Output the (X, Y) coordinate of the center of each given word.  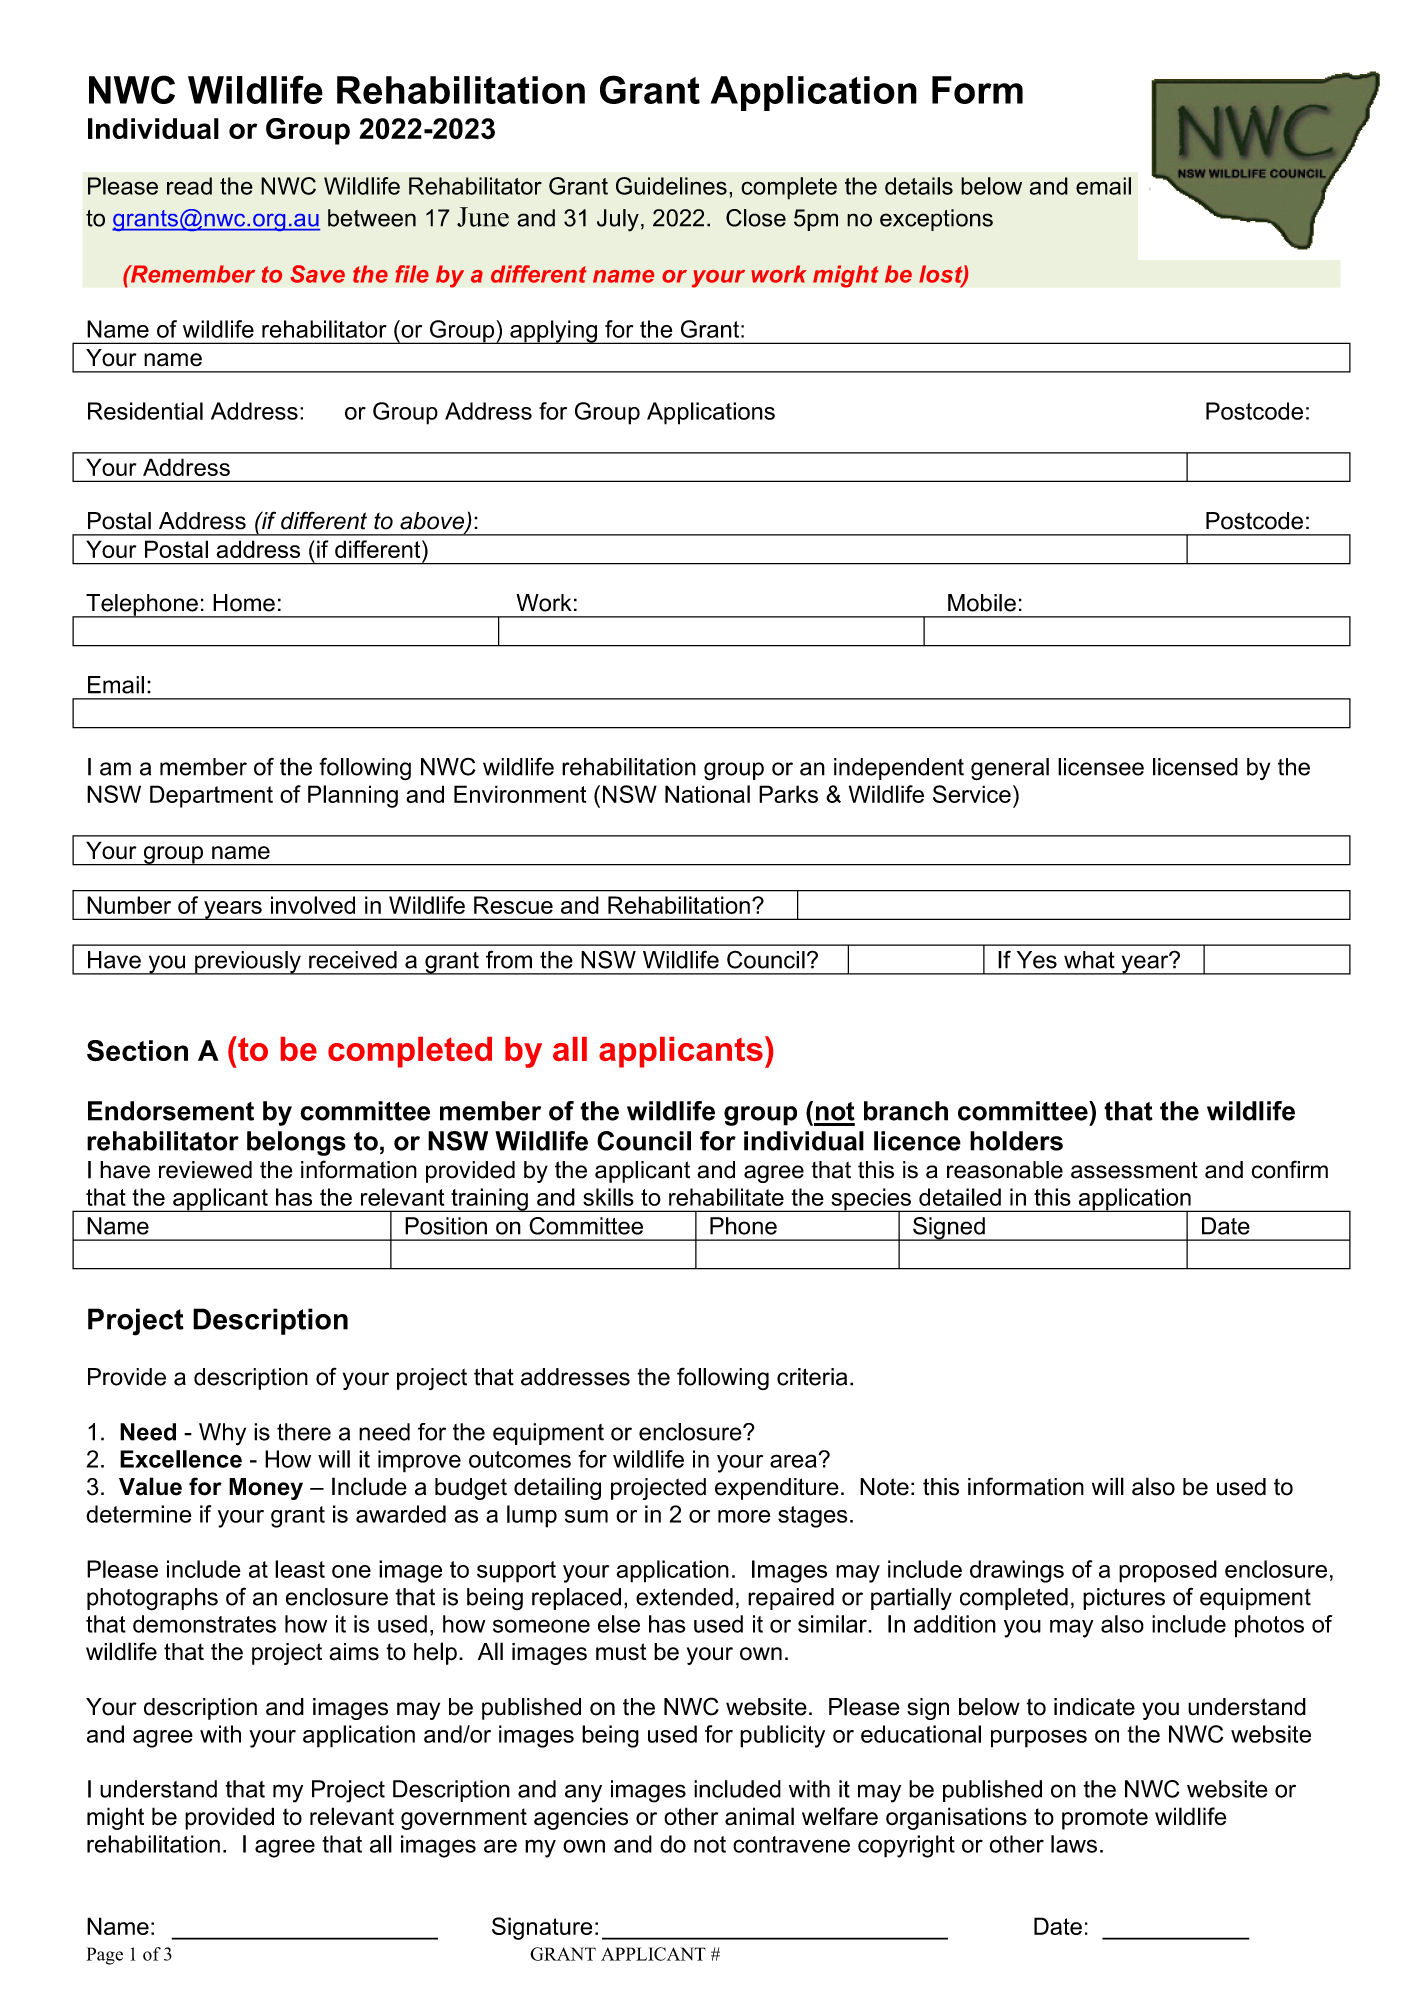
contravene (791, 1844)
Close (756, 218)
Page (104, 1956)
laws (1074, 1844)
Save (317, 274)
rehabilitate (726, 1197)
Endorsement (171, 1111)
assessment (1134, 1170)
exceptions (936, 220)
